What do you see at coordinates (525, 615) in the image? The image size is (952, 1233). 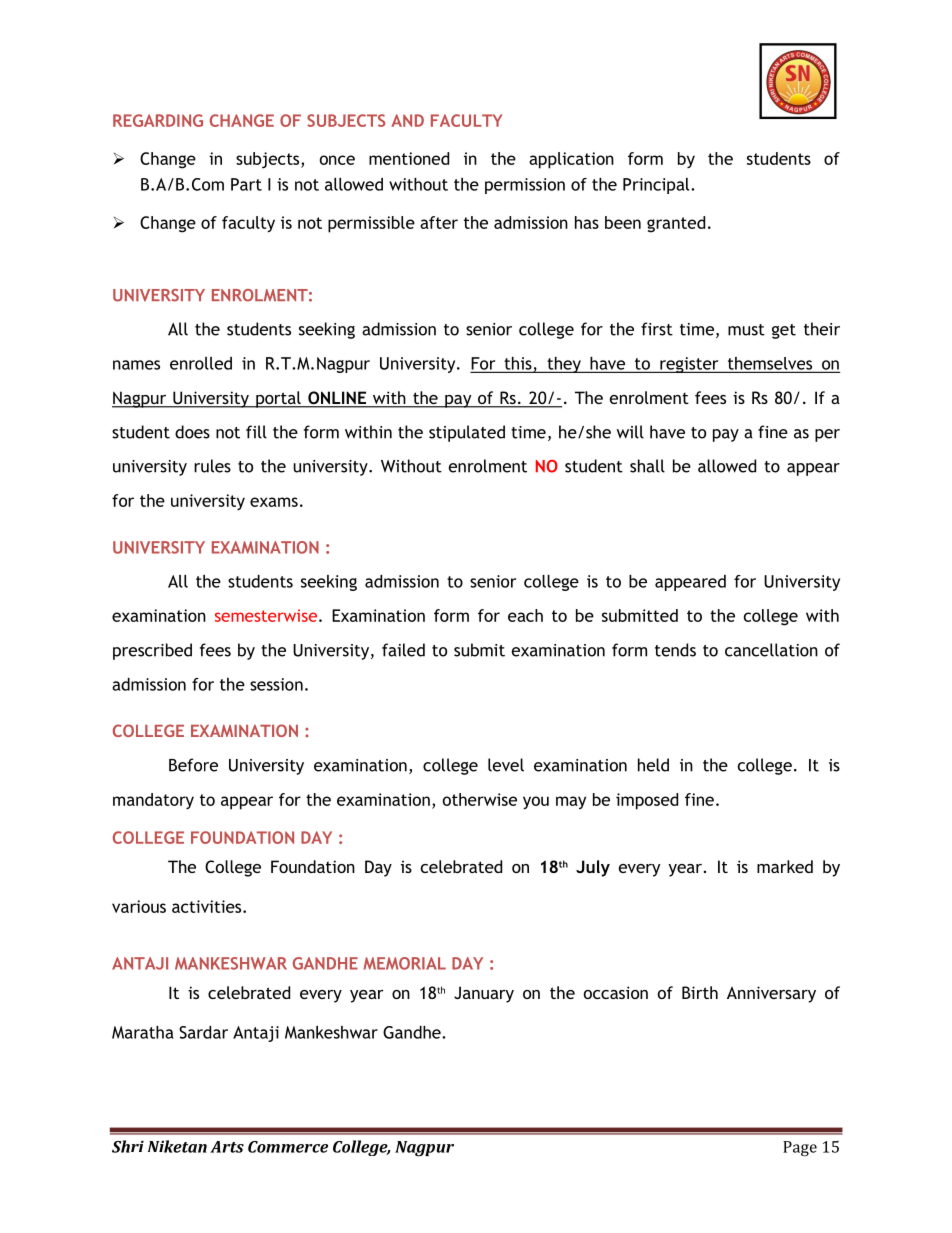 I see `each` at bounding box center [525, 615].
